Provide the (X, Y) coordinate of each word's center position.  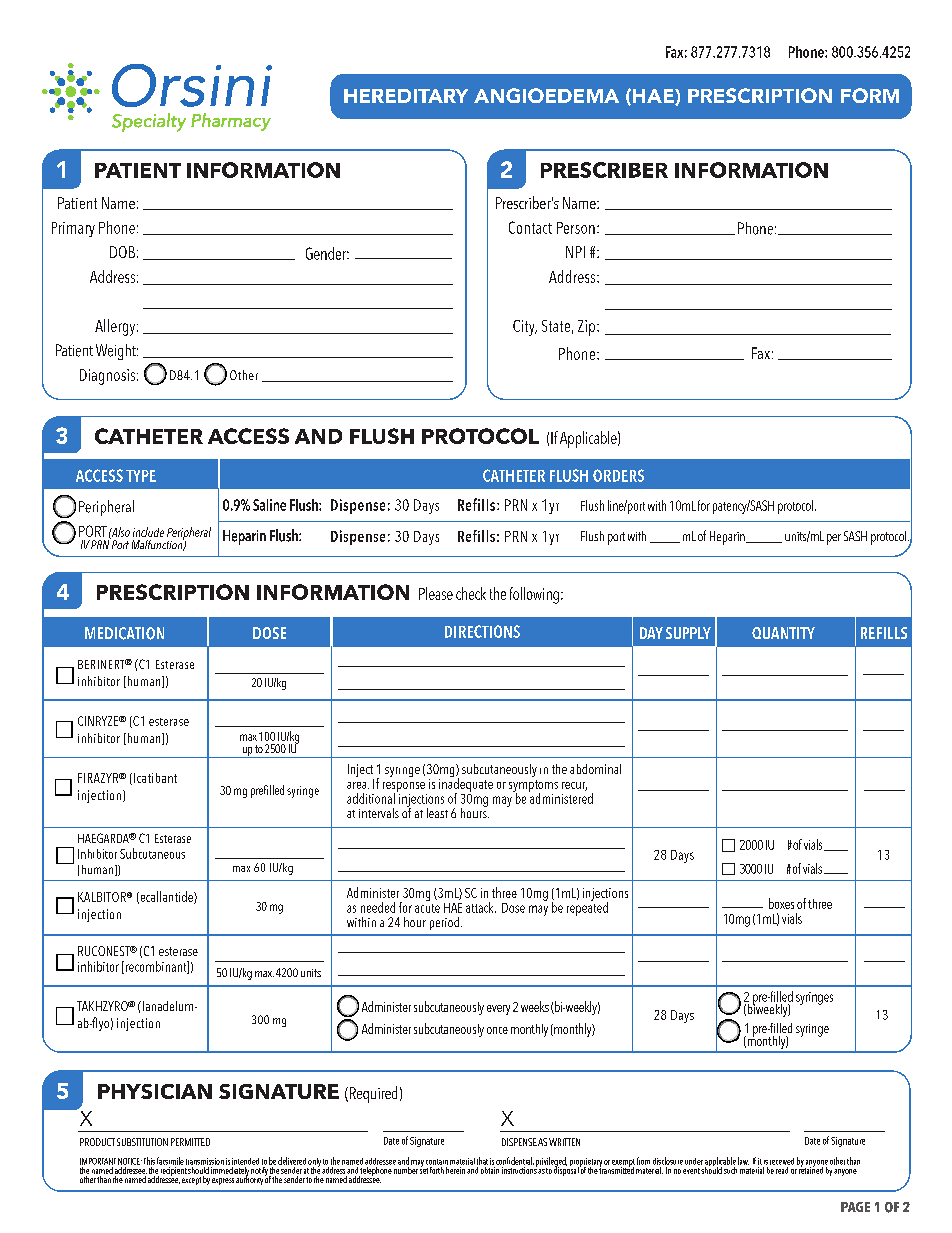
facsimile (170, 1161)
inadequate (466, 785)
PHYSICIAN (155, 1091)
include (148, 532)
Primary (73, 229)
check (471, 593)
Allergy (116, 327)
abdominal (595, 769)
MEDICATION (124, 633)
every (498, 1010)
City (525, 328)
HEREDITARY (406, 96)
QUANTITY (783, 633)
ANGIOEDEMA (546, 95)
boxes (781, 903)
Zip (588, 328)
